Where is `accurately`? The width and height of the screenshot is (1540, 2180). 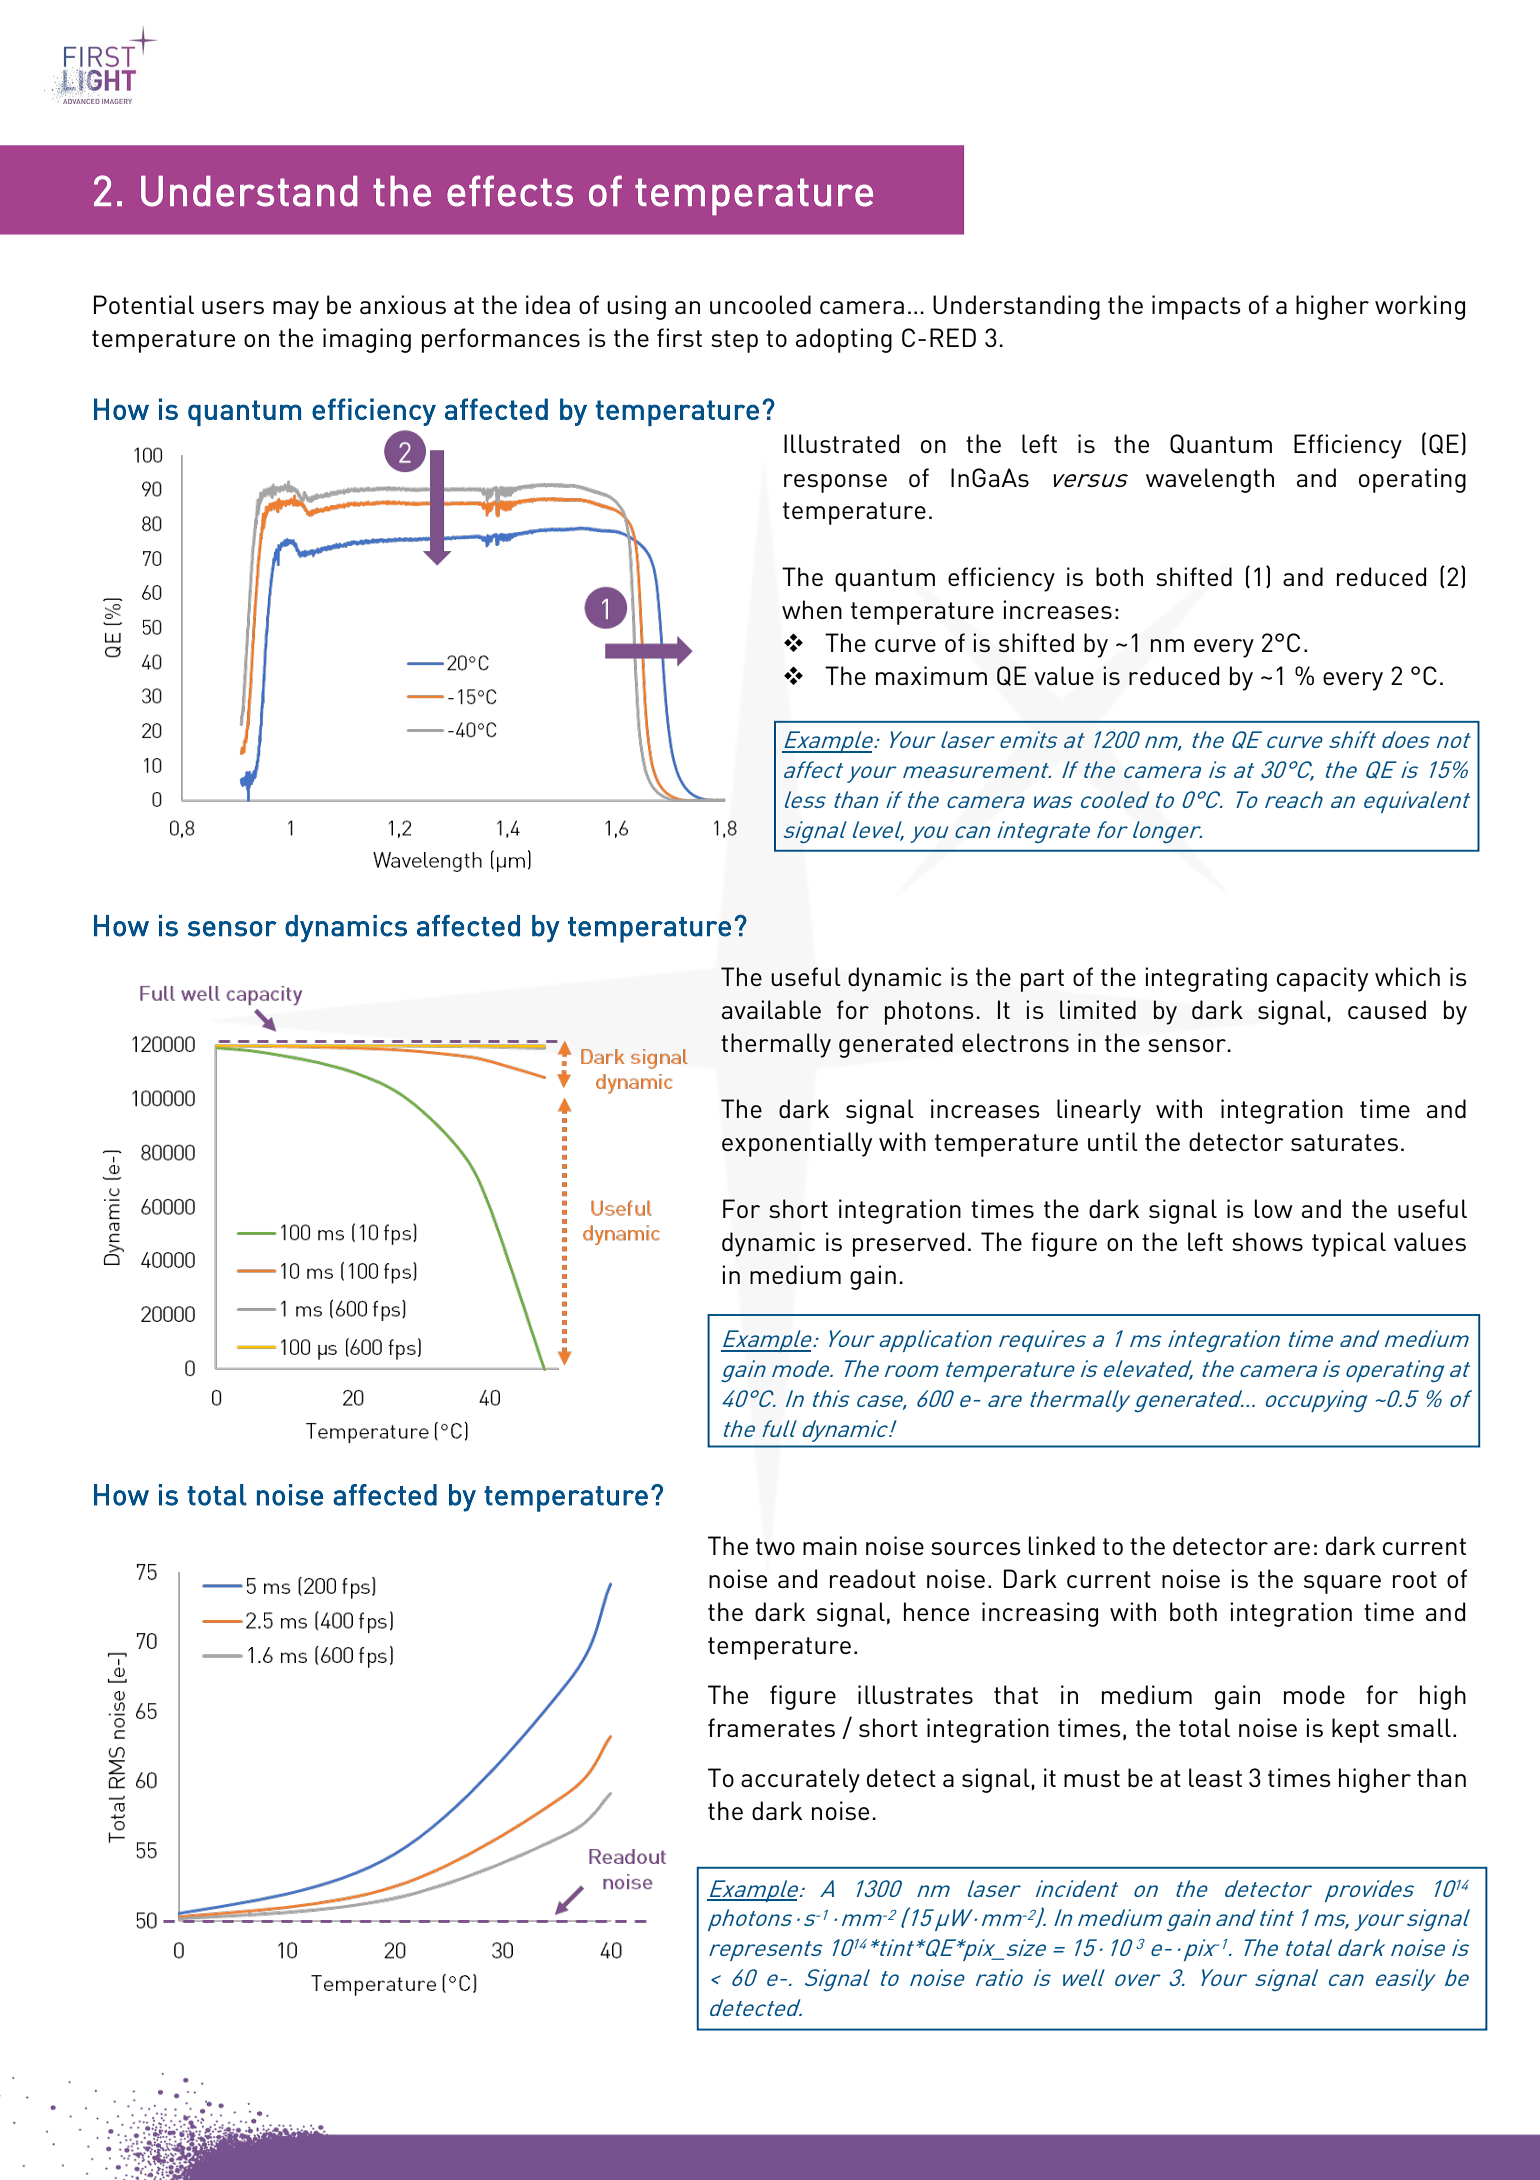
accurately is located at coordinates (800, 1780).
